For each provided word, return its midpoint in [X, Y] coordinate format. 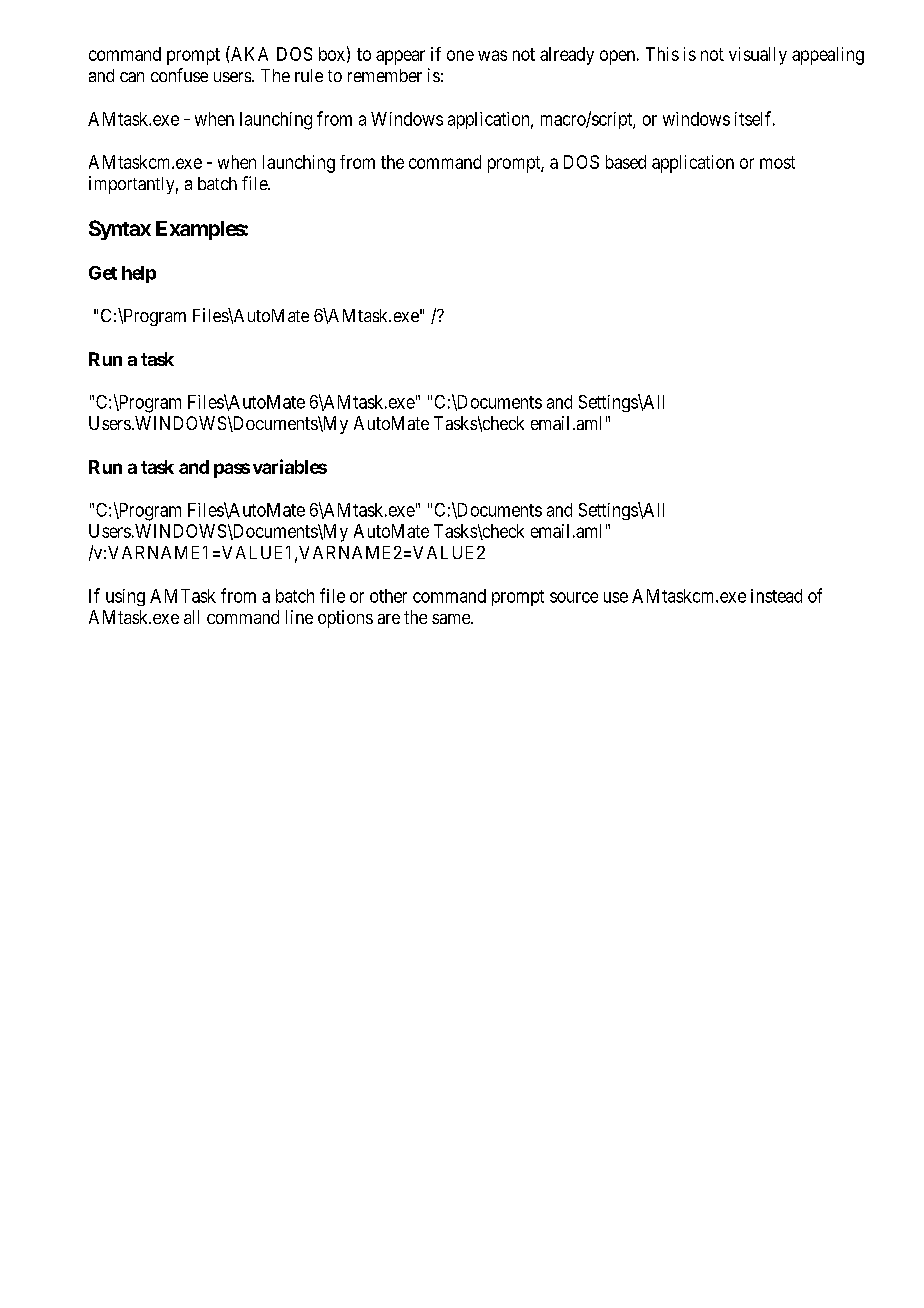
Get [103, 273]
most [777, 162]
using [125, 597]
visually [758, 56]
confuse [179, 75]
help [139, 274]
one [460, 55]
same [452, 619]
